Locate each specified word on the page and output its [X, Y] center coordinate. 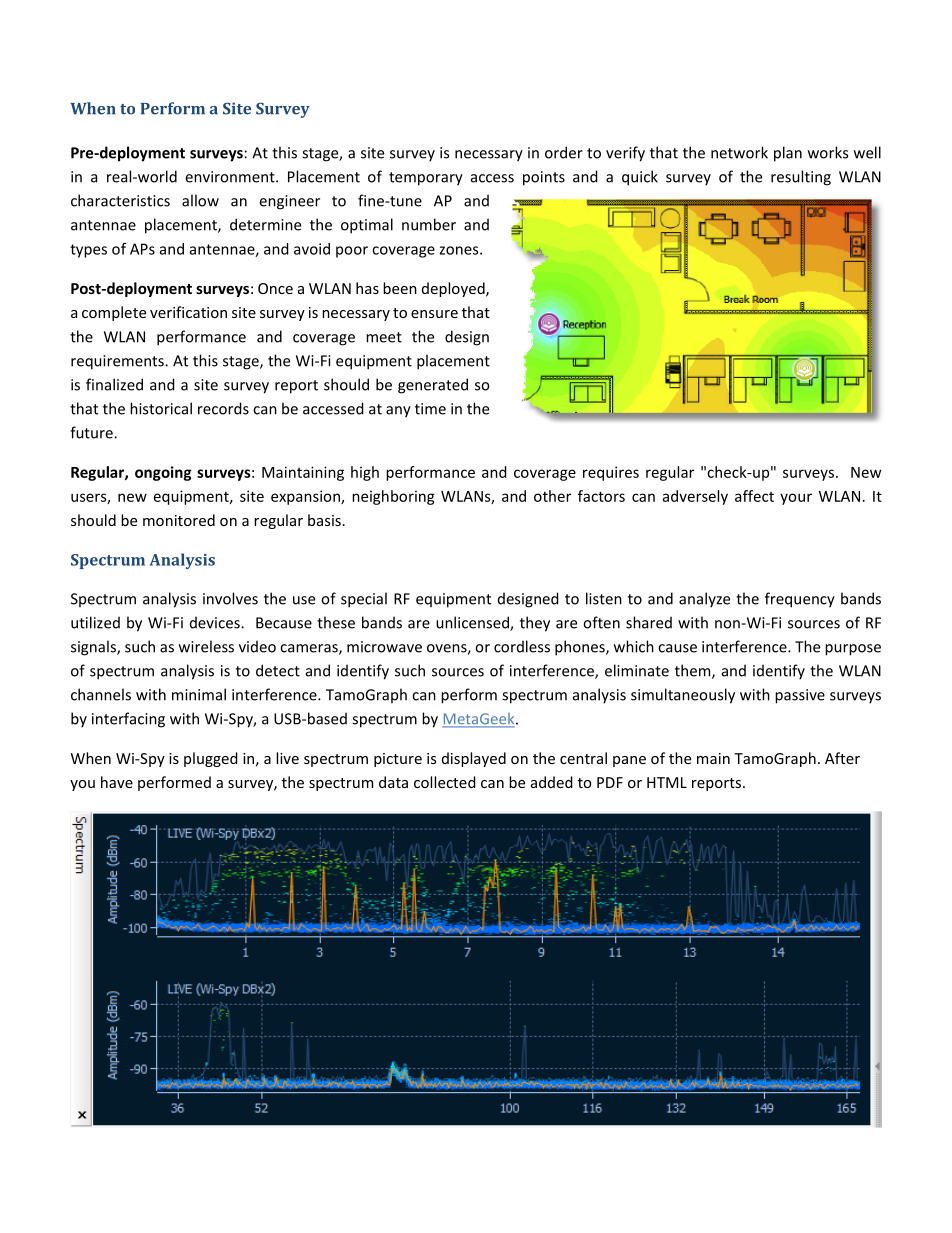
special [364, 600]
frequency [800, 600]
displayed [474, 759]
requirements [118, 362]
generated [433, 386]
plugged [211, 759]
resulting [801, 178]
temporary [426, 179]
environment [231, 177]
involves [230, 598]
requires [611, 473]
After [842, 758]
